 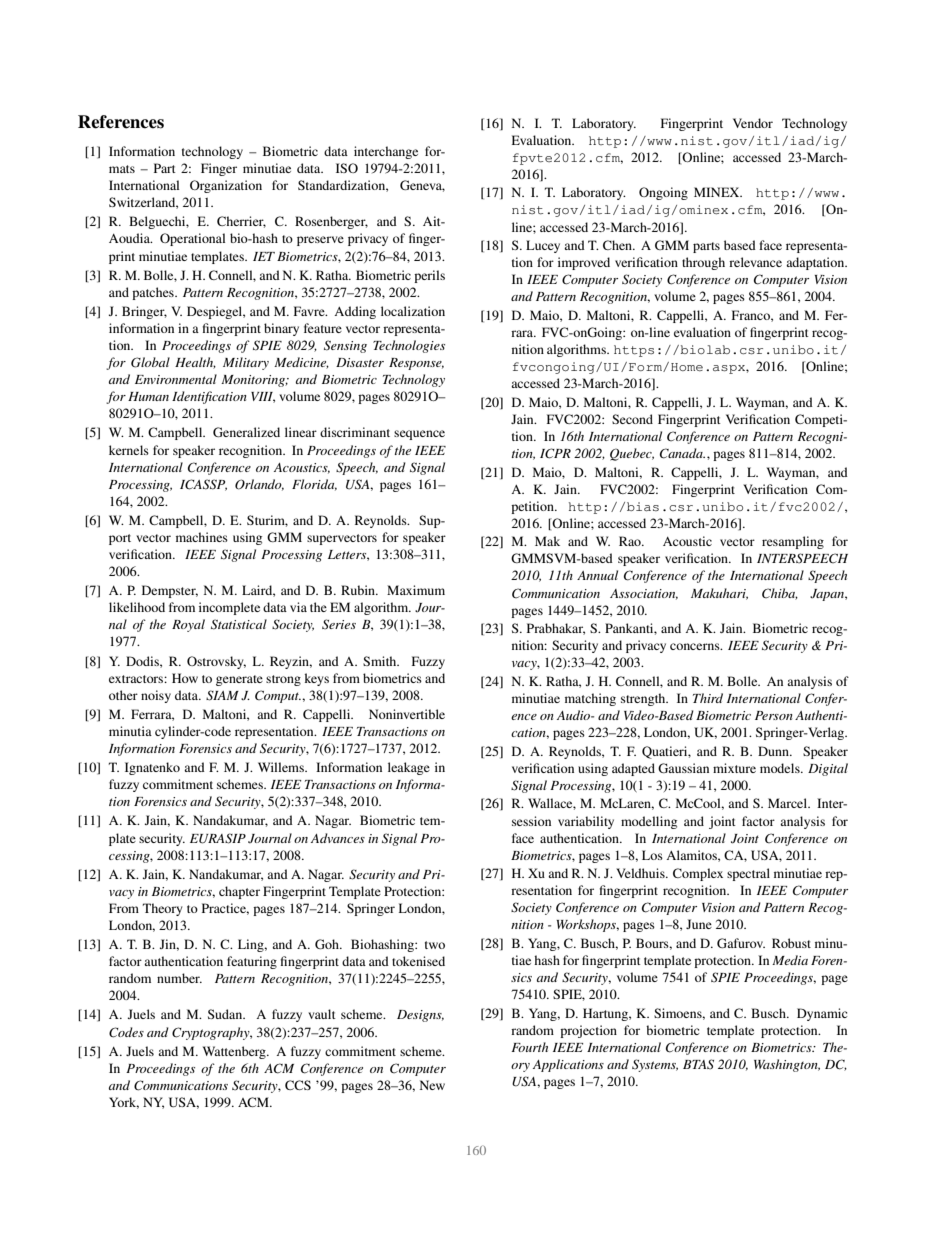 I want to click on chapter, so click(x=239, y=892).
